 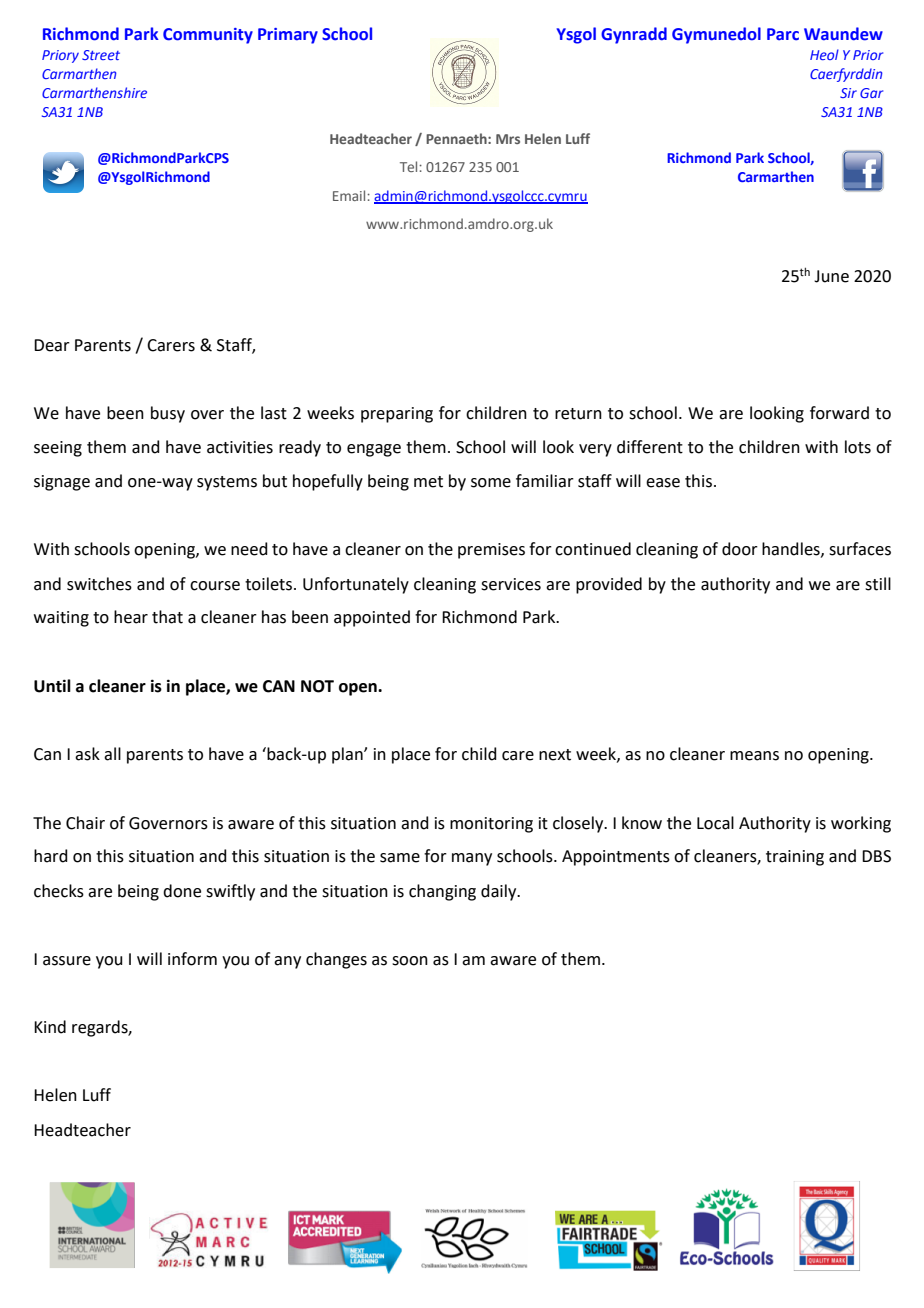 What do you see at coordinates (795, 858) in the screenshot?
I see `training` at bounding box center [795, 858].
